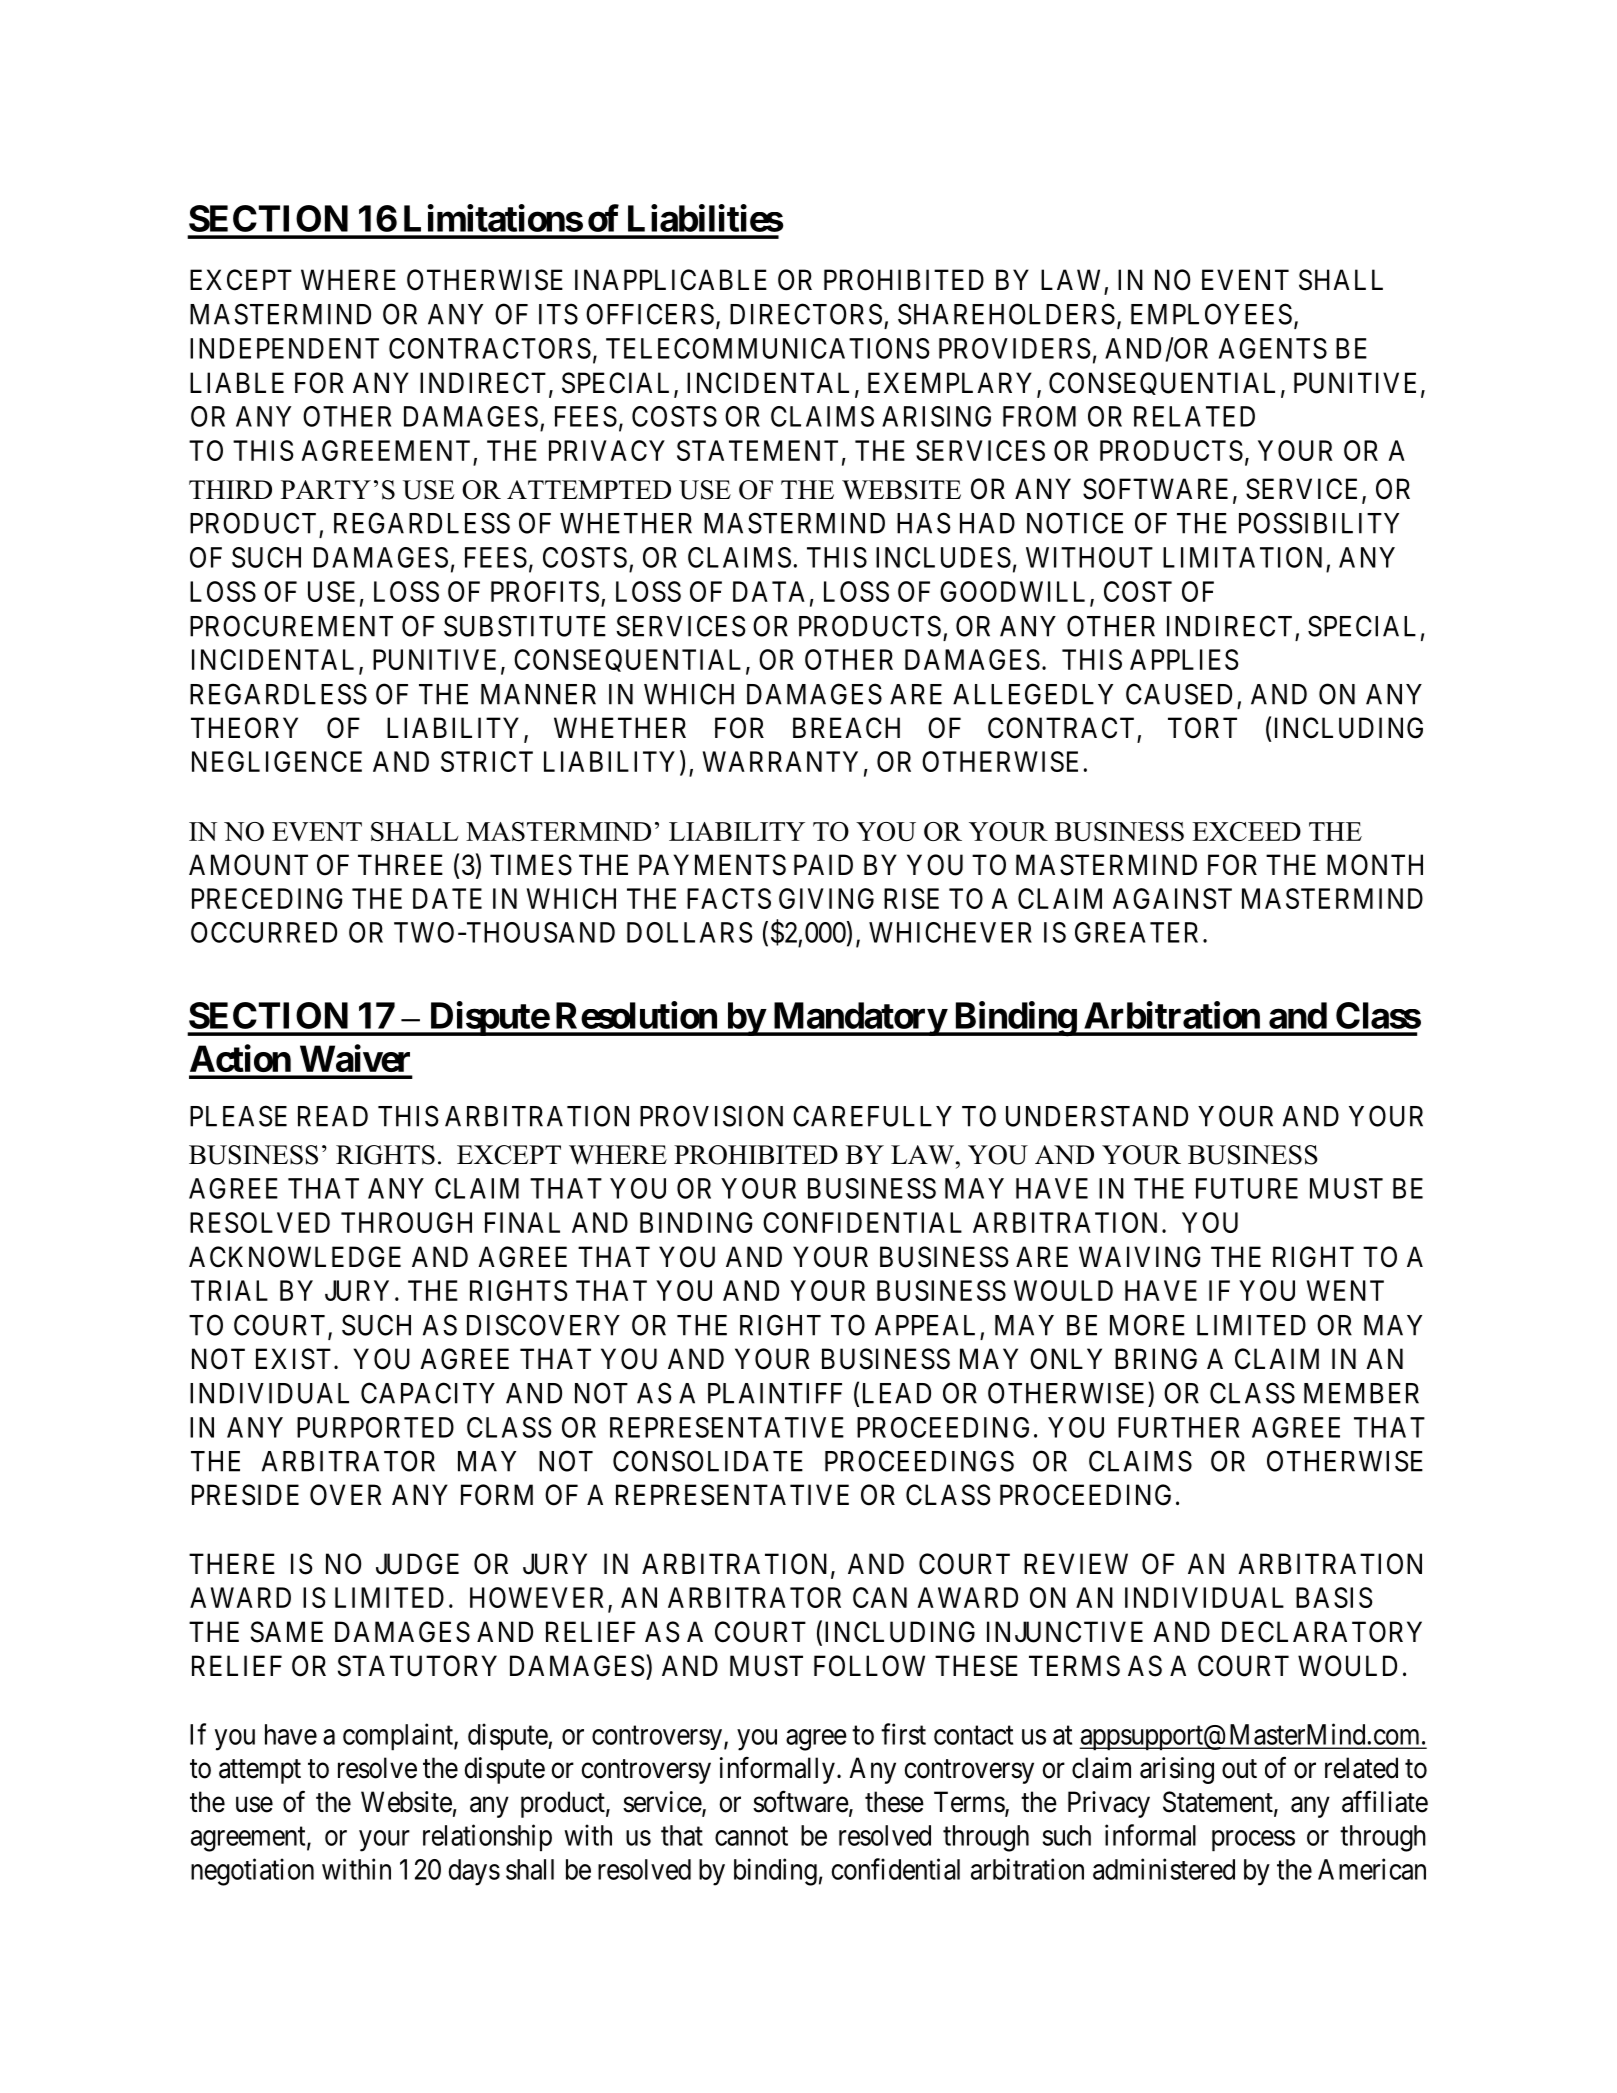 The height and width of the screenshot is (2093, 1617). What do you see at coordinates (872, 1116) in the screenshot?
I see `CAREFULLY` at bounding box center [872, 1116].
